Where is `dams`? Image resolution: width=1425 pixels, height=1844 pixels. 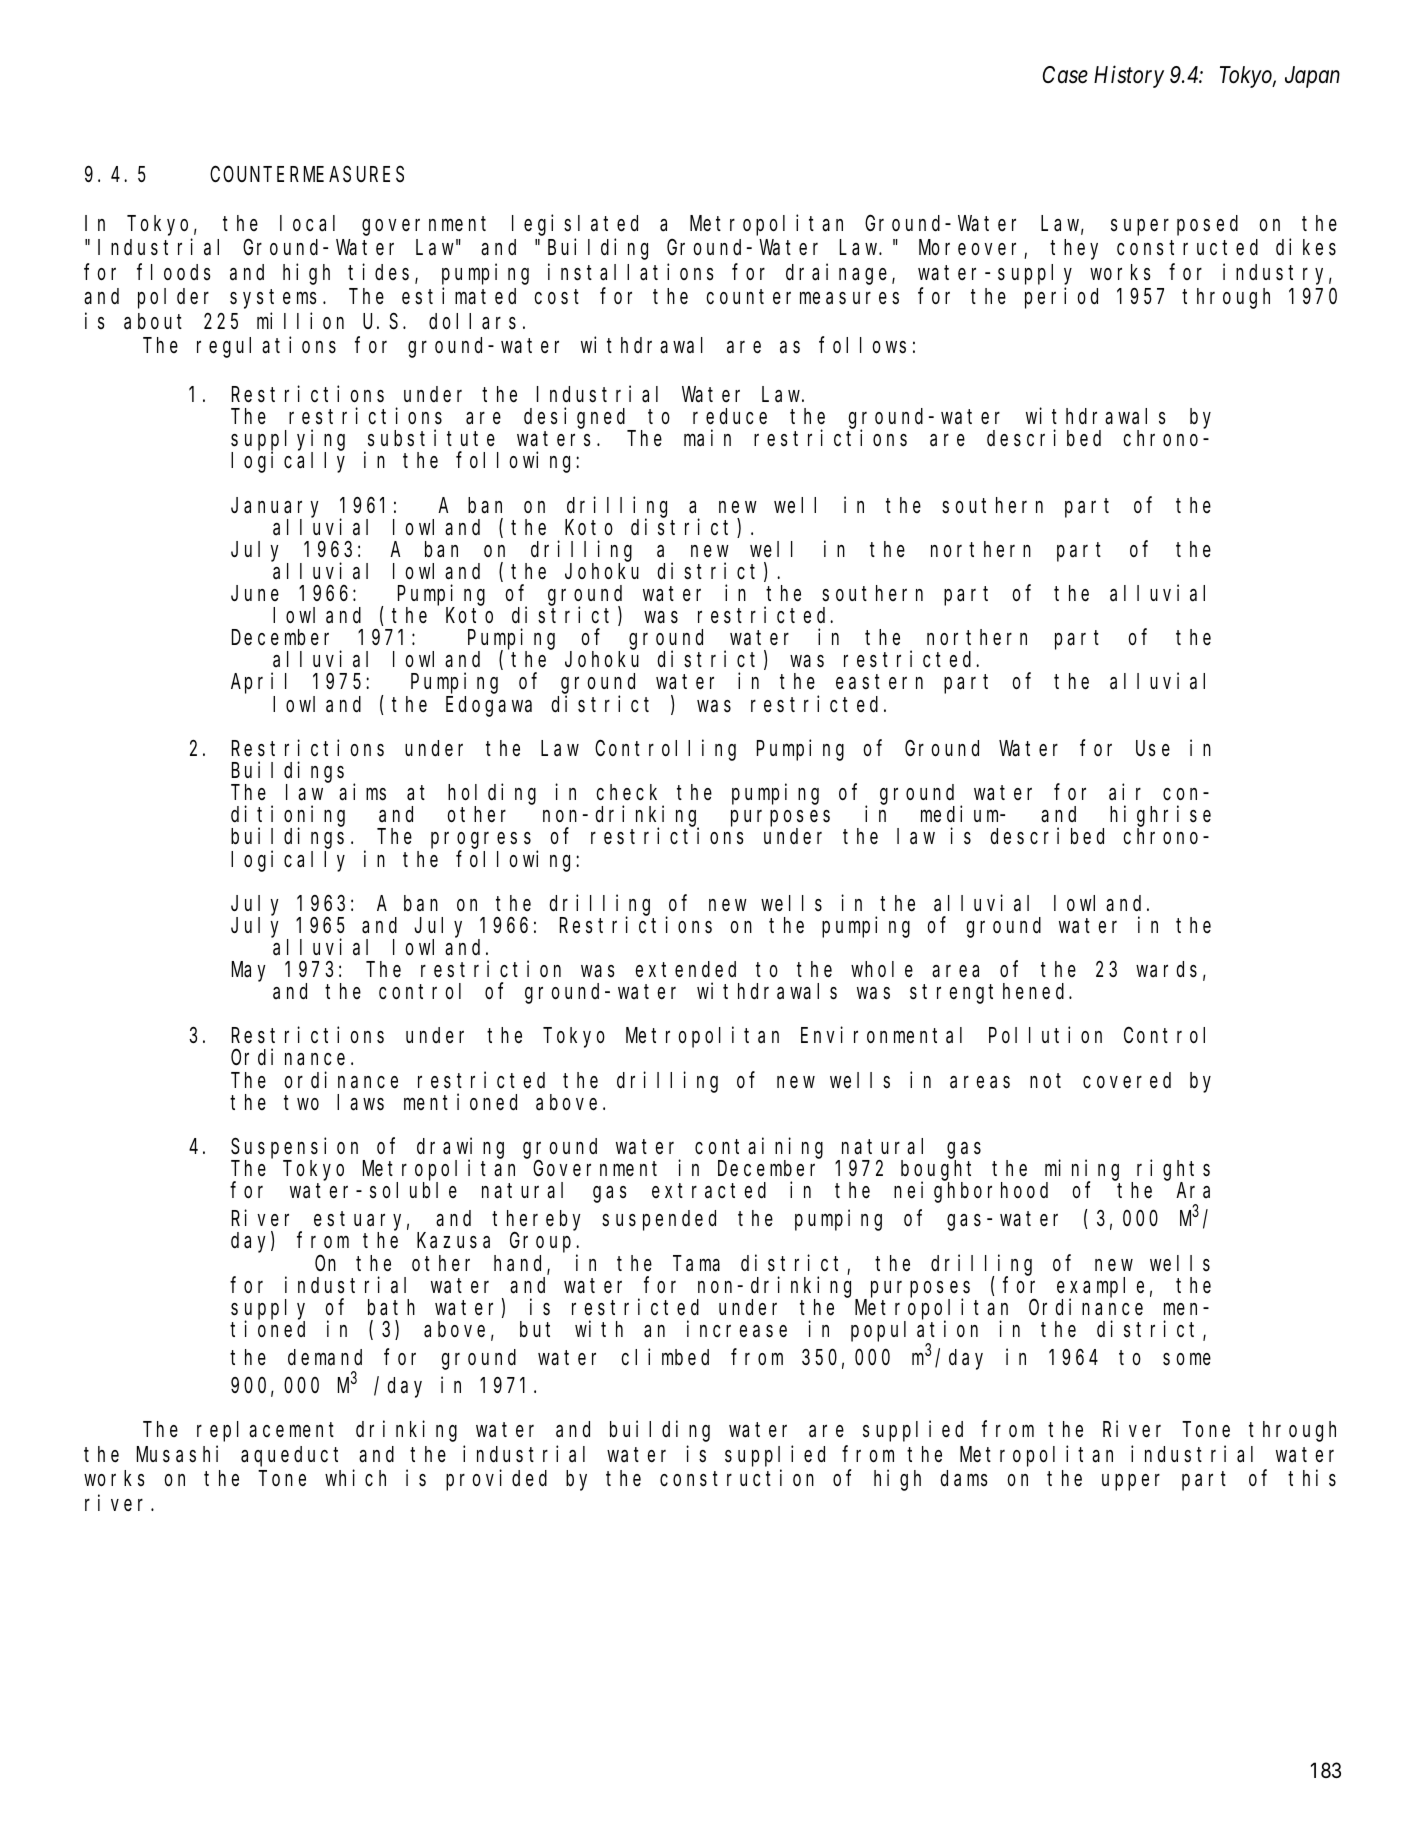 dams is located at coordinates (964, 1478).
